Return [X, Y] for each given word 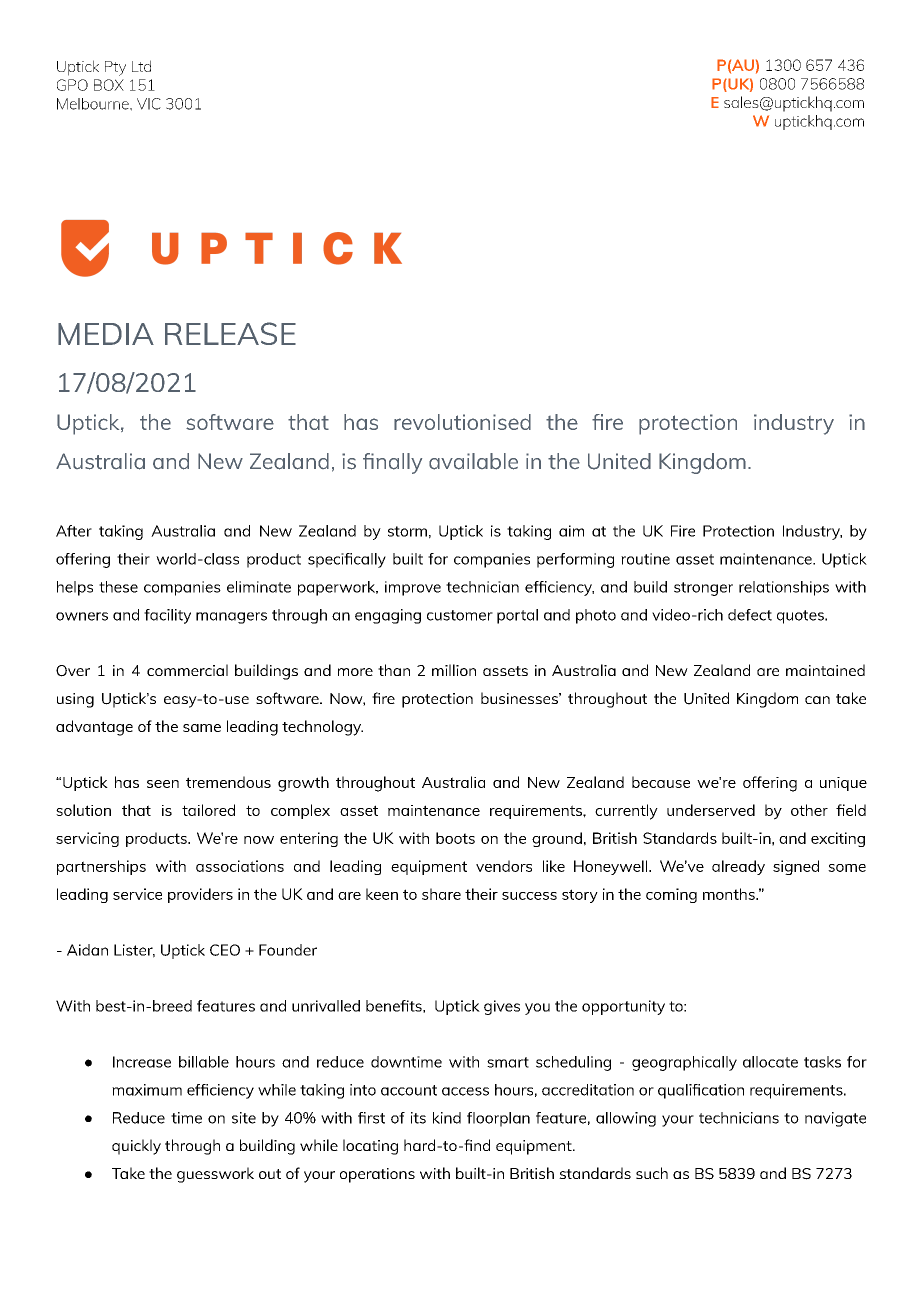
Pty [115, 68]
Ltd [141, 66]
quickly [136, 1147]
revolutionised [462, 422]
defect [750, 615]
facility [167, 616]
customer [460, 615]
